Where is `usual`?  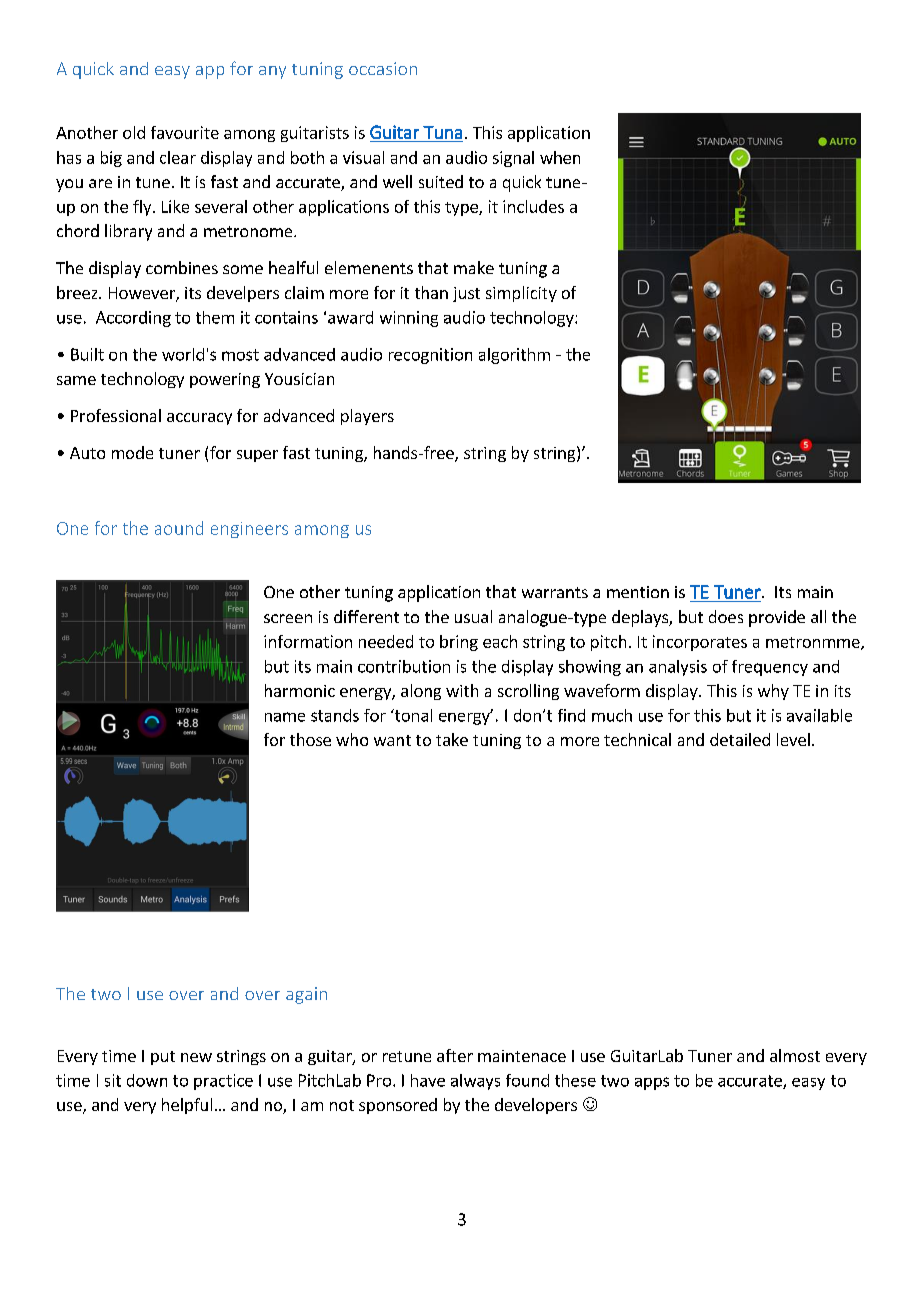 usual is located at coordinates (473, 616).
